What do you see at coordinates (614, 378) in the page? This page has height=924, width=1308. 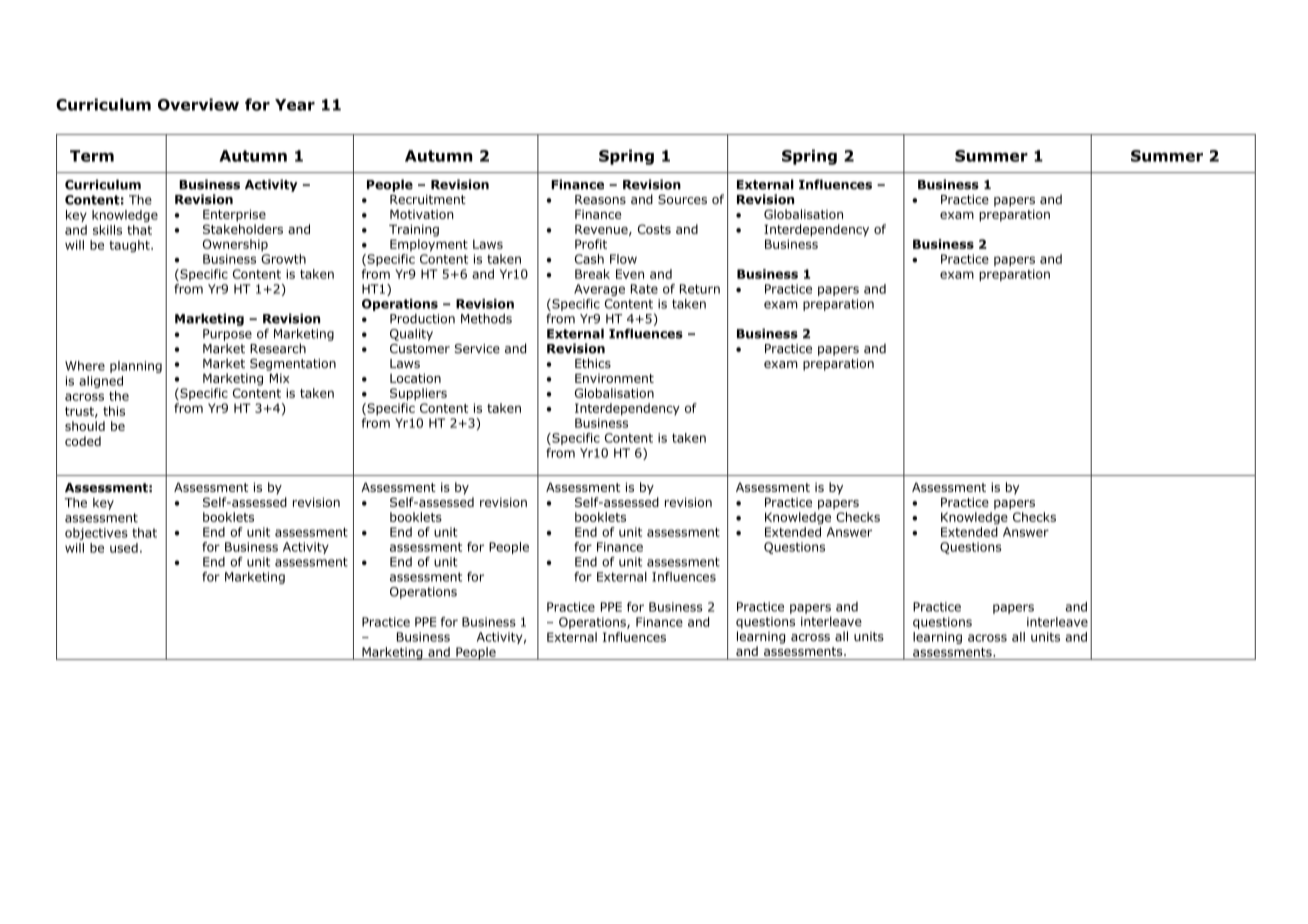 I see `Environment` at bounding box center [614, 378].
